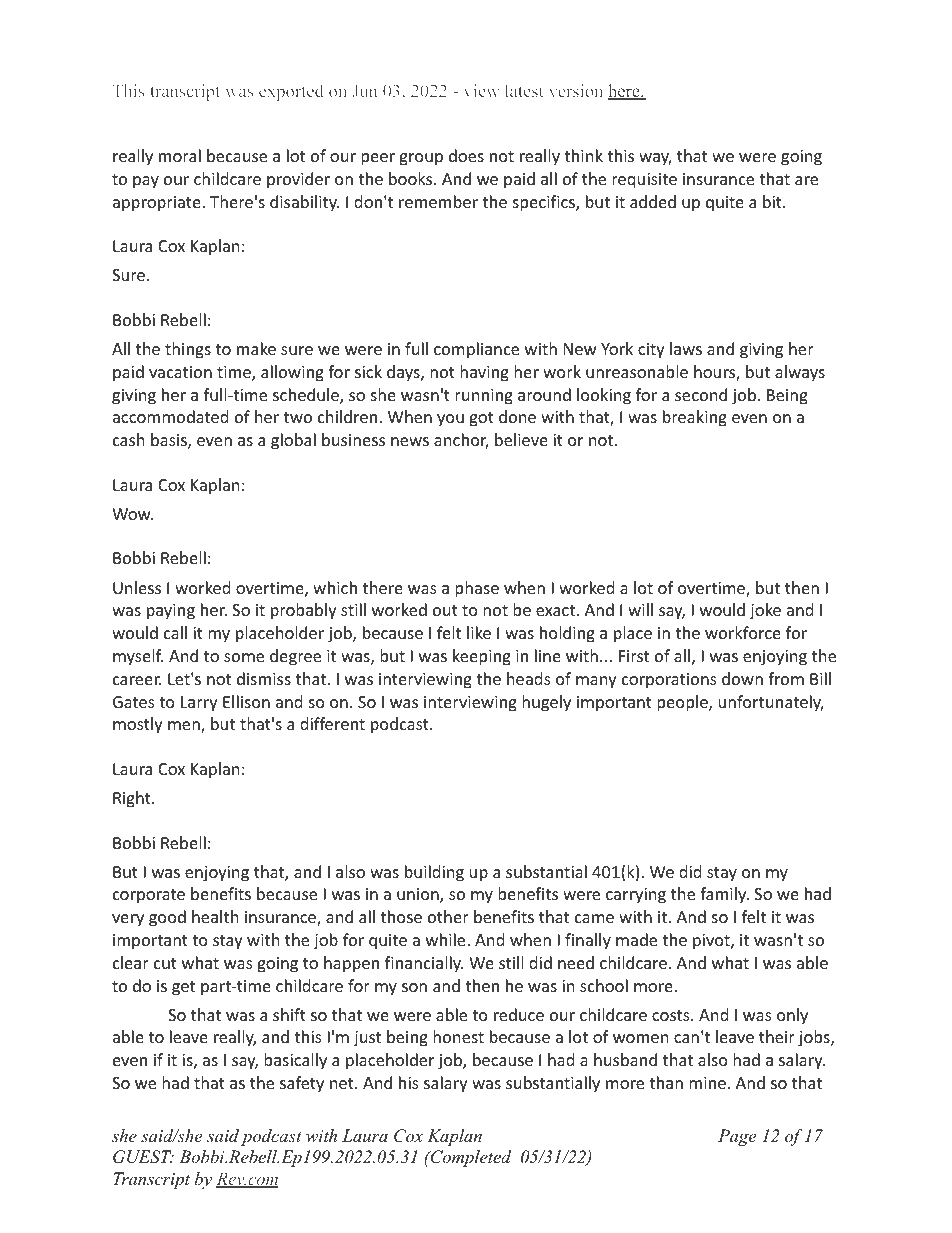 The width and height of the document is (952, 1233). Describe the element at coordinates (466, 155) in the document. I see `does` at that location.
